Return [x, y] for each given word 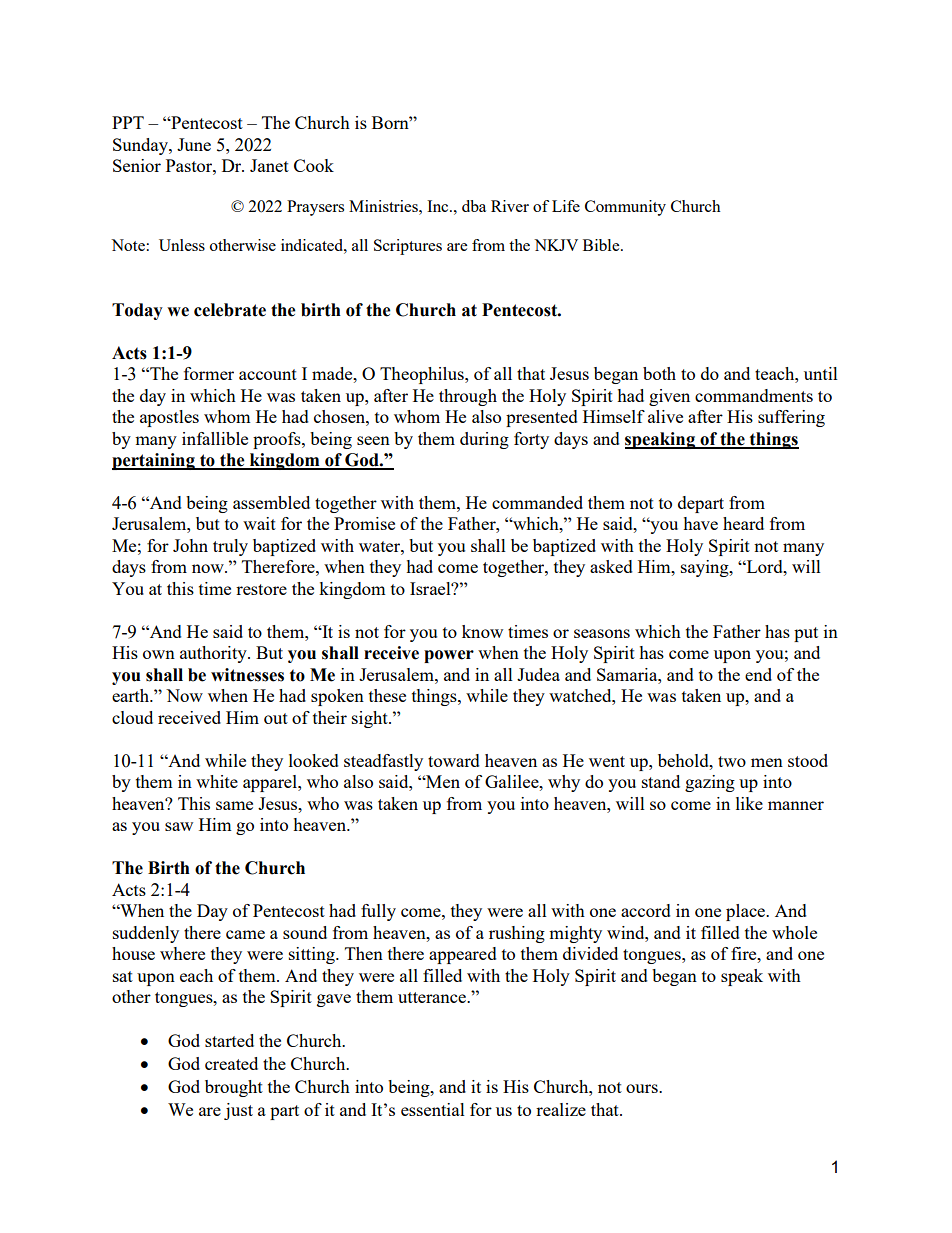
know [482, 631]
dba [474, 206]
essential [433, 1109]
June [194, 144]
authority [214, 654]
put [806, 634]
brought [234, 1088]
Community [625, 208]
